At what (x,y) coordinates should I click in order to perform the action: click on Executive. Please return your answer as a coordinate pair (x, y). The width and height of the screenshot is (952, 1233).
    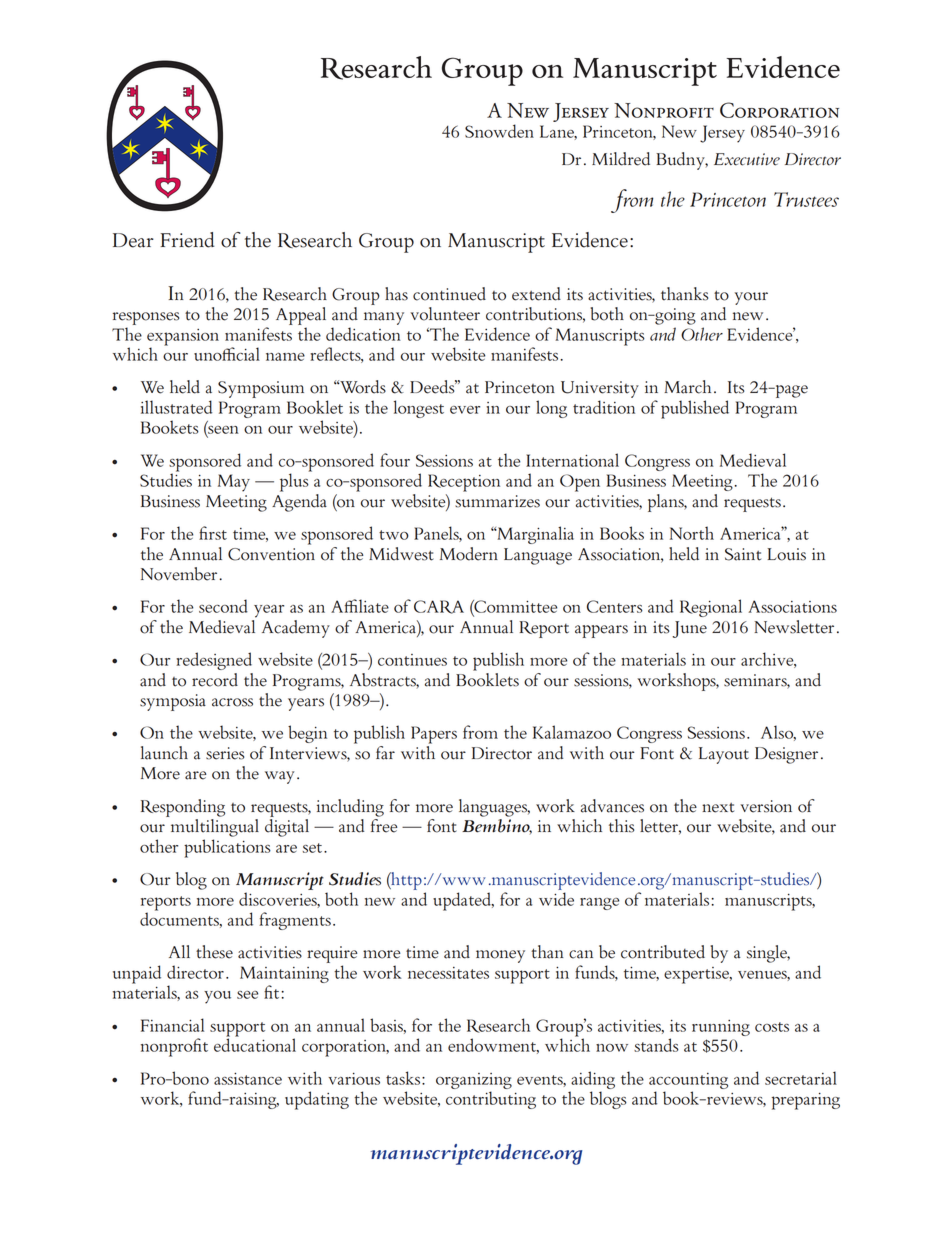
    Looking at the image, I should click on (747, 159).
